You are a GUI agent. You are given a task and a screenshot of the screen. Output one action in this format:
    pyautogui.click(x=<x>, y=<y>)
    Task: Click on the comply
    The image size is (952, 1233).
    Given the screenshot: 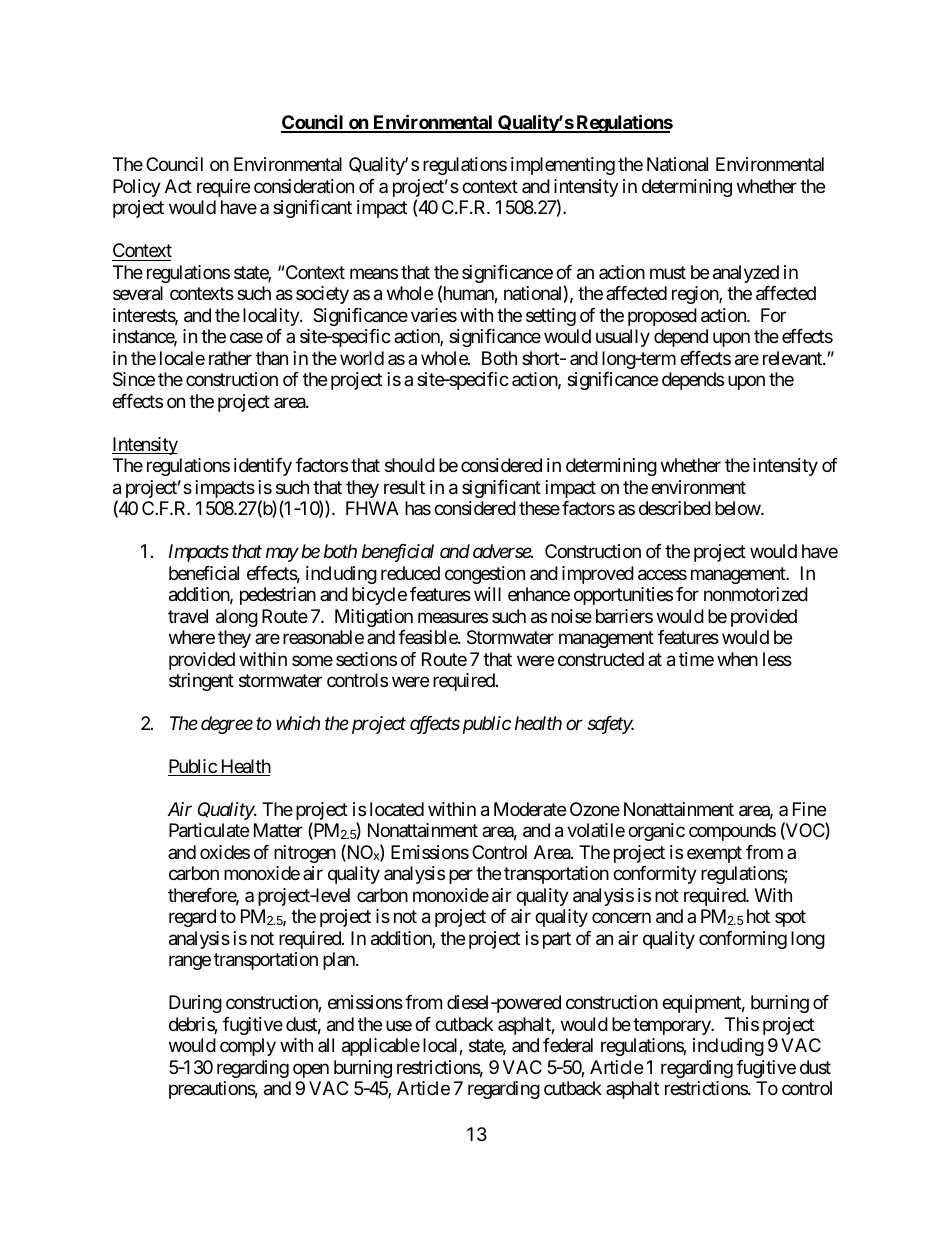 What is the action you would take?
    pyautogui.click(x=248, y=1047)
